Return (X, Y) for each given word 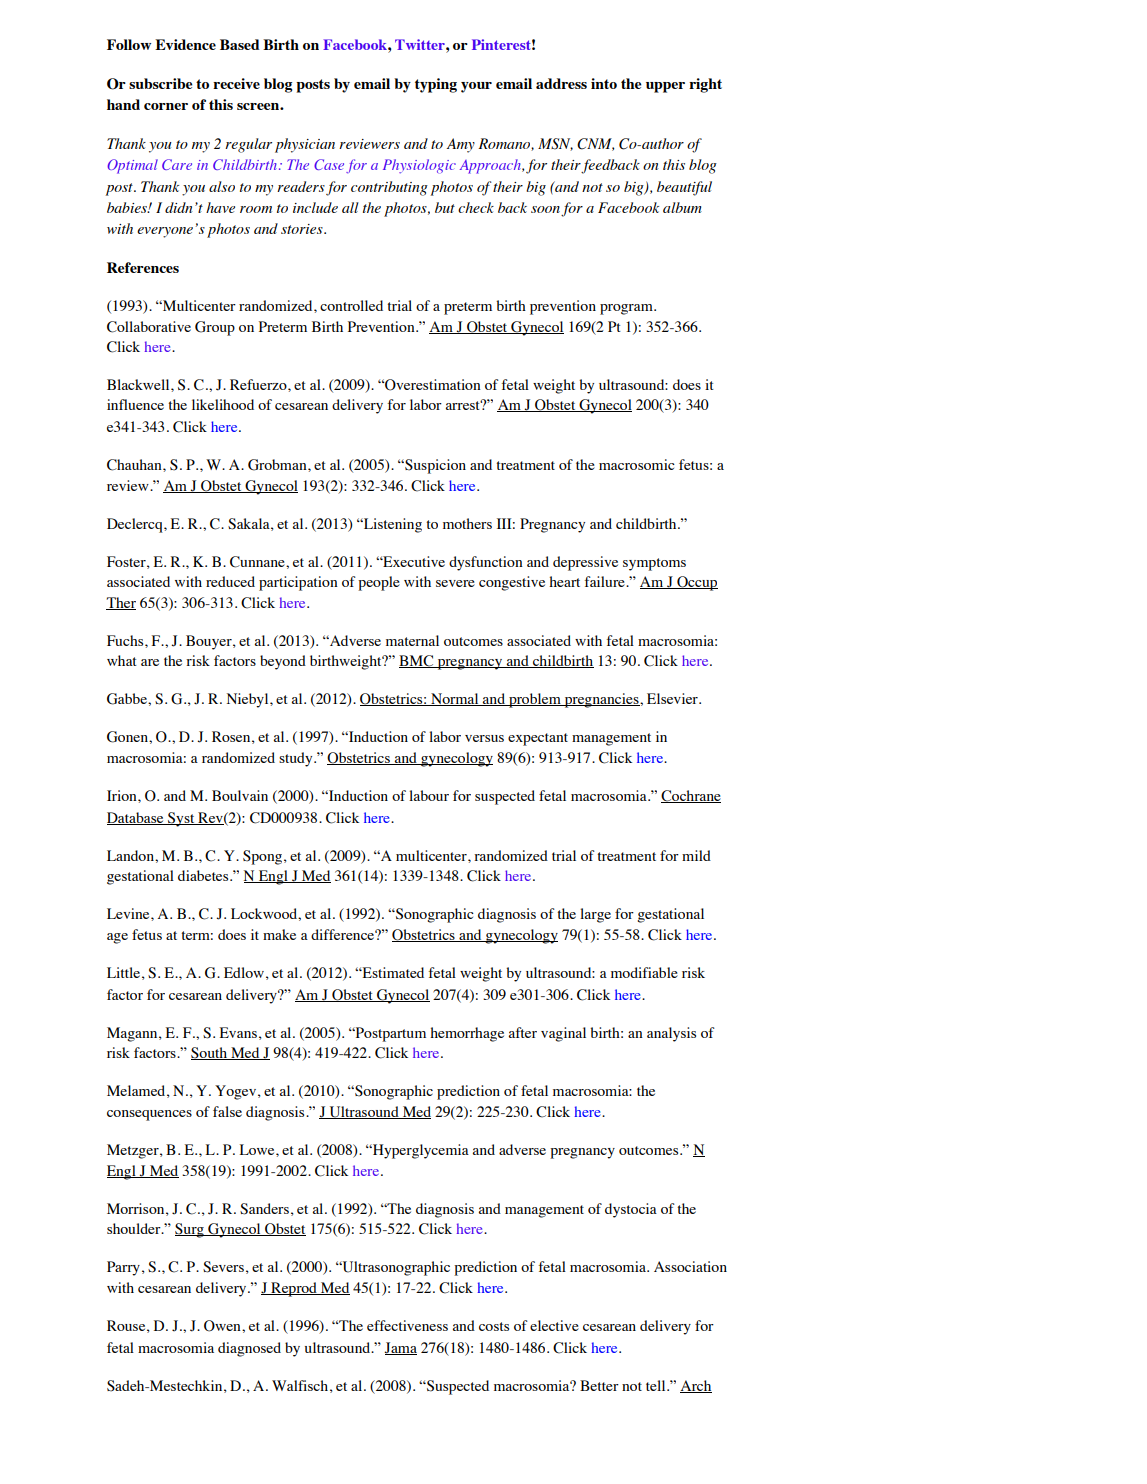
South (210, 1053)
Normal (455, 699)
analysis (671, 1034)
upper (665, 87)
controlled (351, 305)
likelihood (223, 404)
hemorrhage (467, 1034)
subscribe (161, 83)
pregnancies (601, 700)
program (627, 309)
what (122, 660)
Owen (223, 1326)
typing (436, 85)
